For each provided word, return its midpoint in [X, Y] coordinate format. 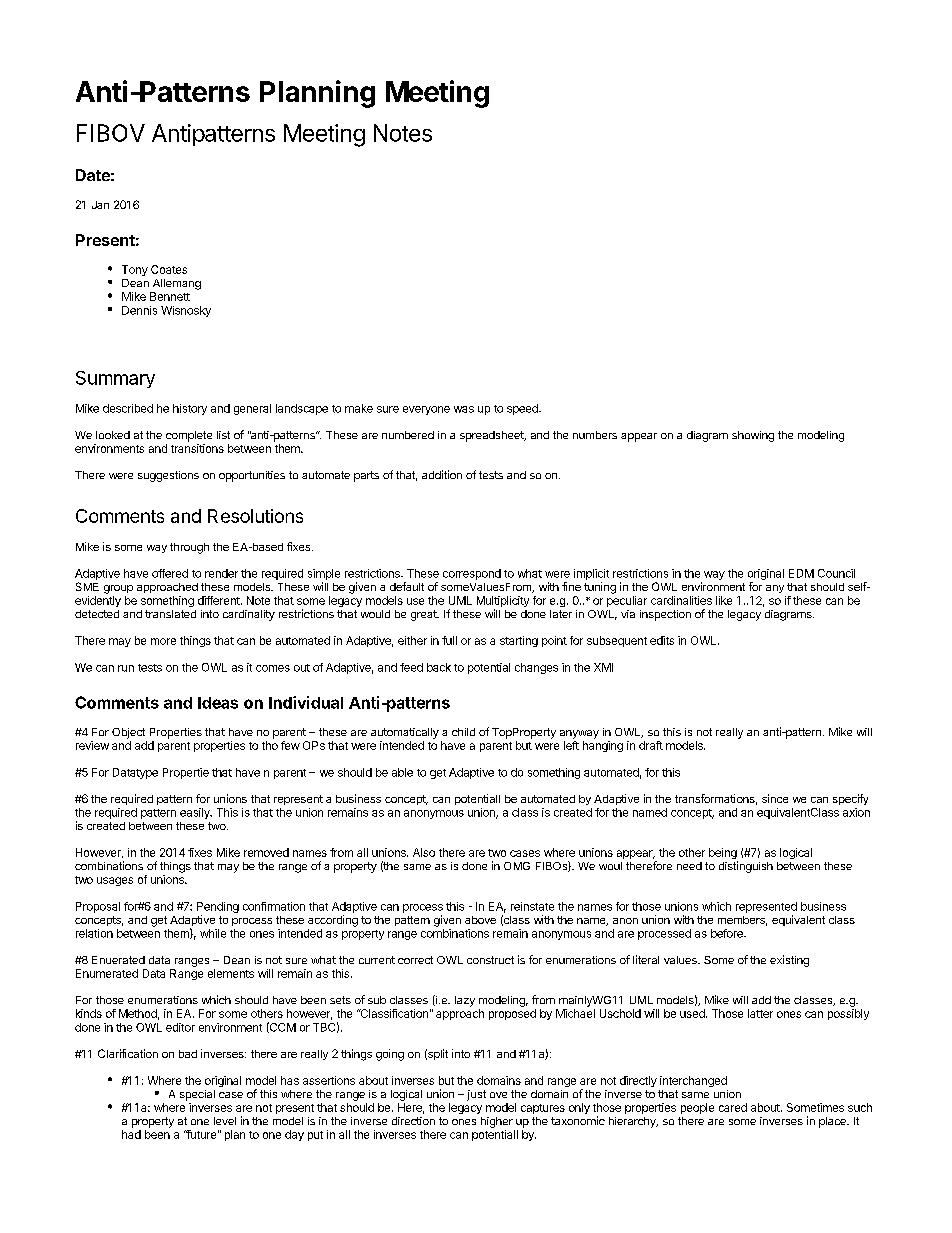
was [464, 409]
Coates [169, 269]
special [197, 1095]
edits [662, 640]
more [163, 641]
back [439, 667]
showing [753, 436]
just [476, 1095]
